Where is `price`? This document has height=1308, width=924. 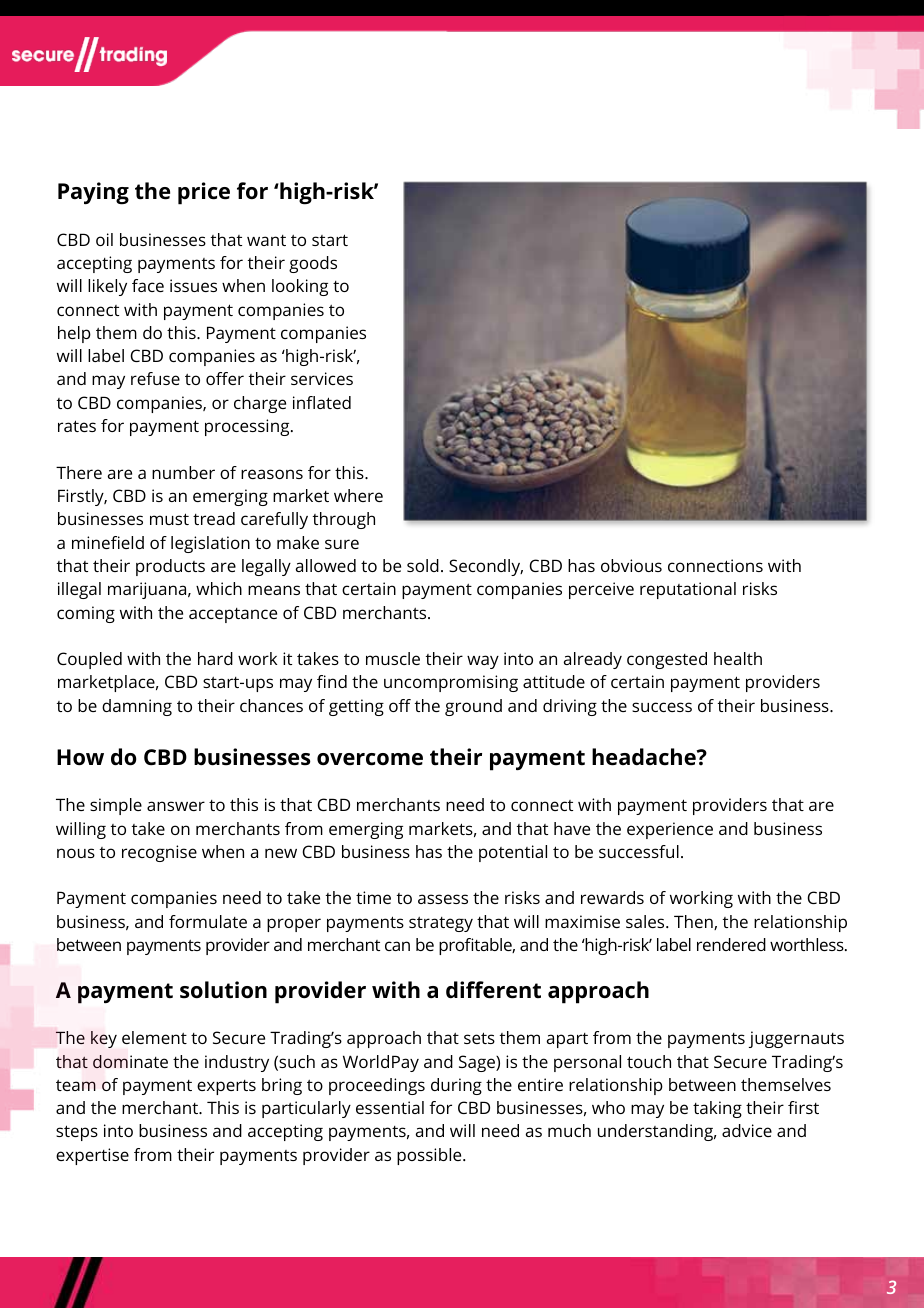 price is located at coordinates (204, 193).
